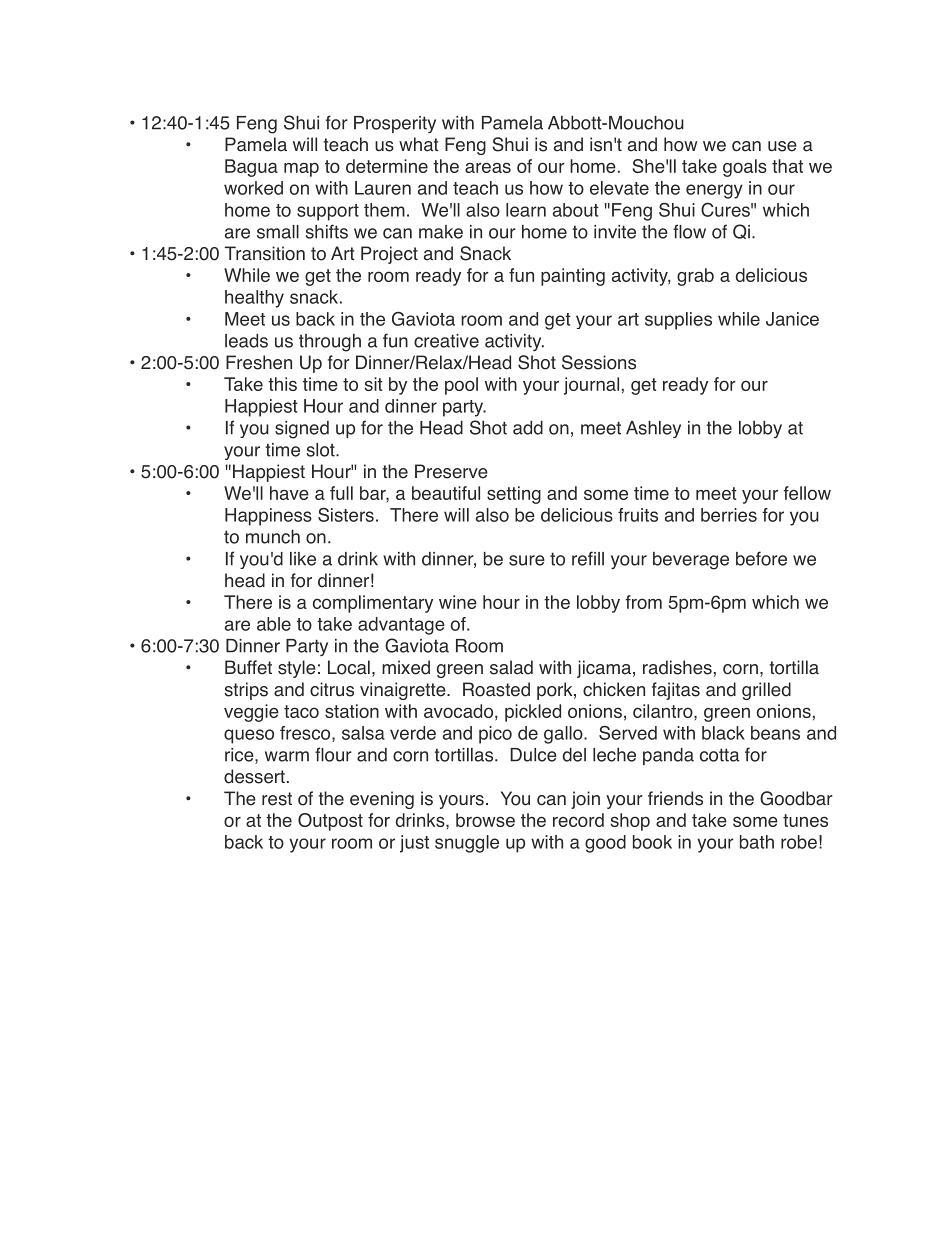 Image resolution: width=952 pixels, height=1233 pixels. Describe the element at coordinates (729, 515) in the page. I see `berries` at that location.
